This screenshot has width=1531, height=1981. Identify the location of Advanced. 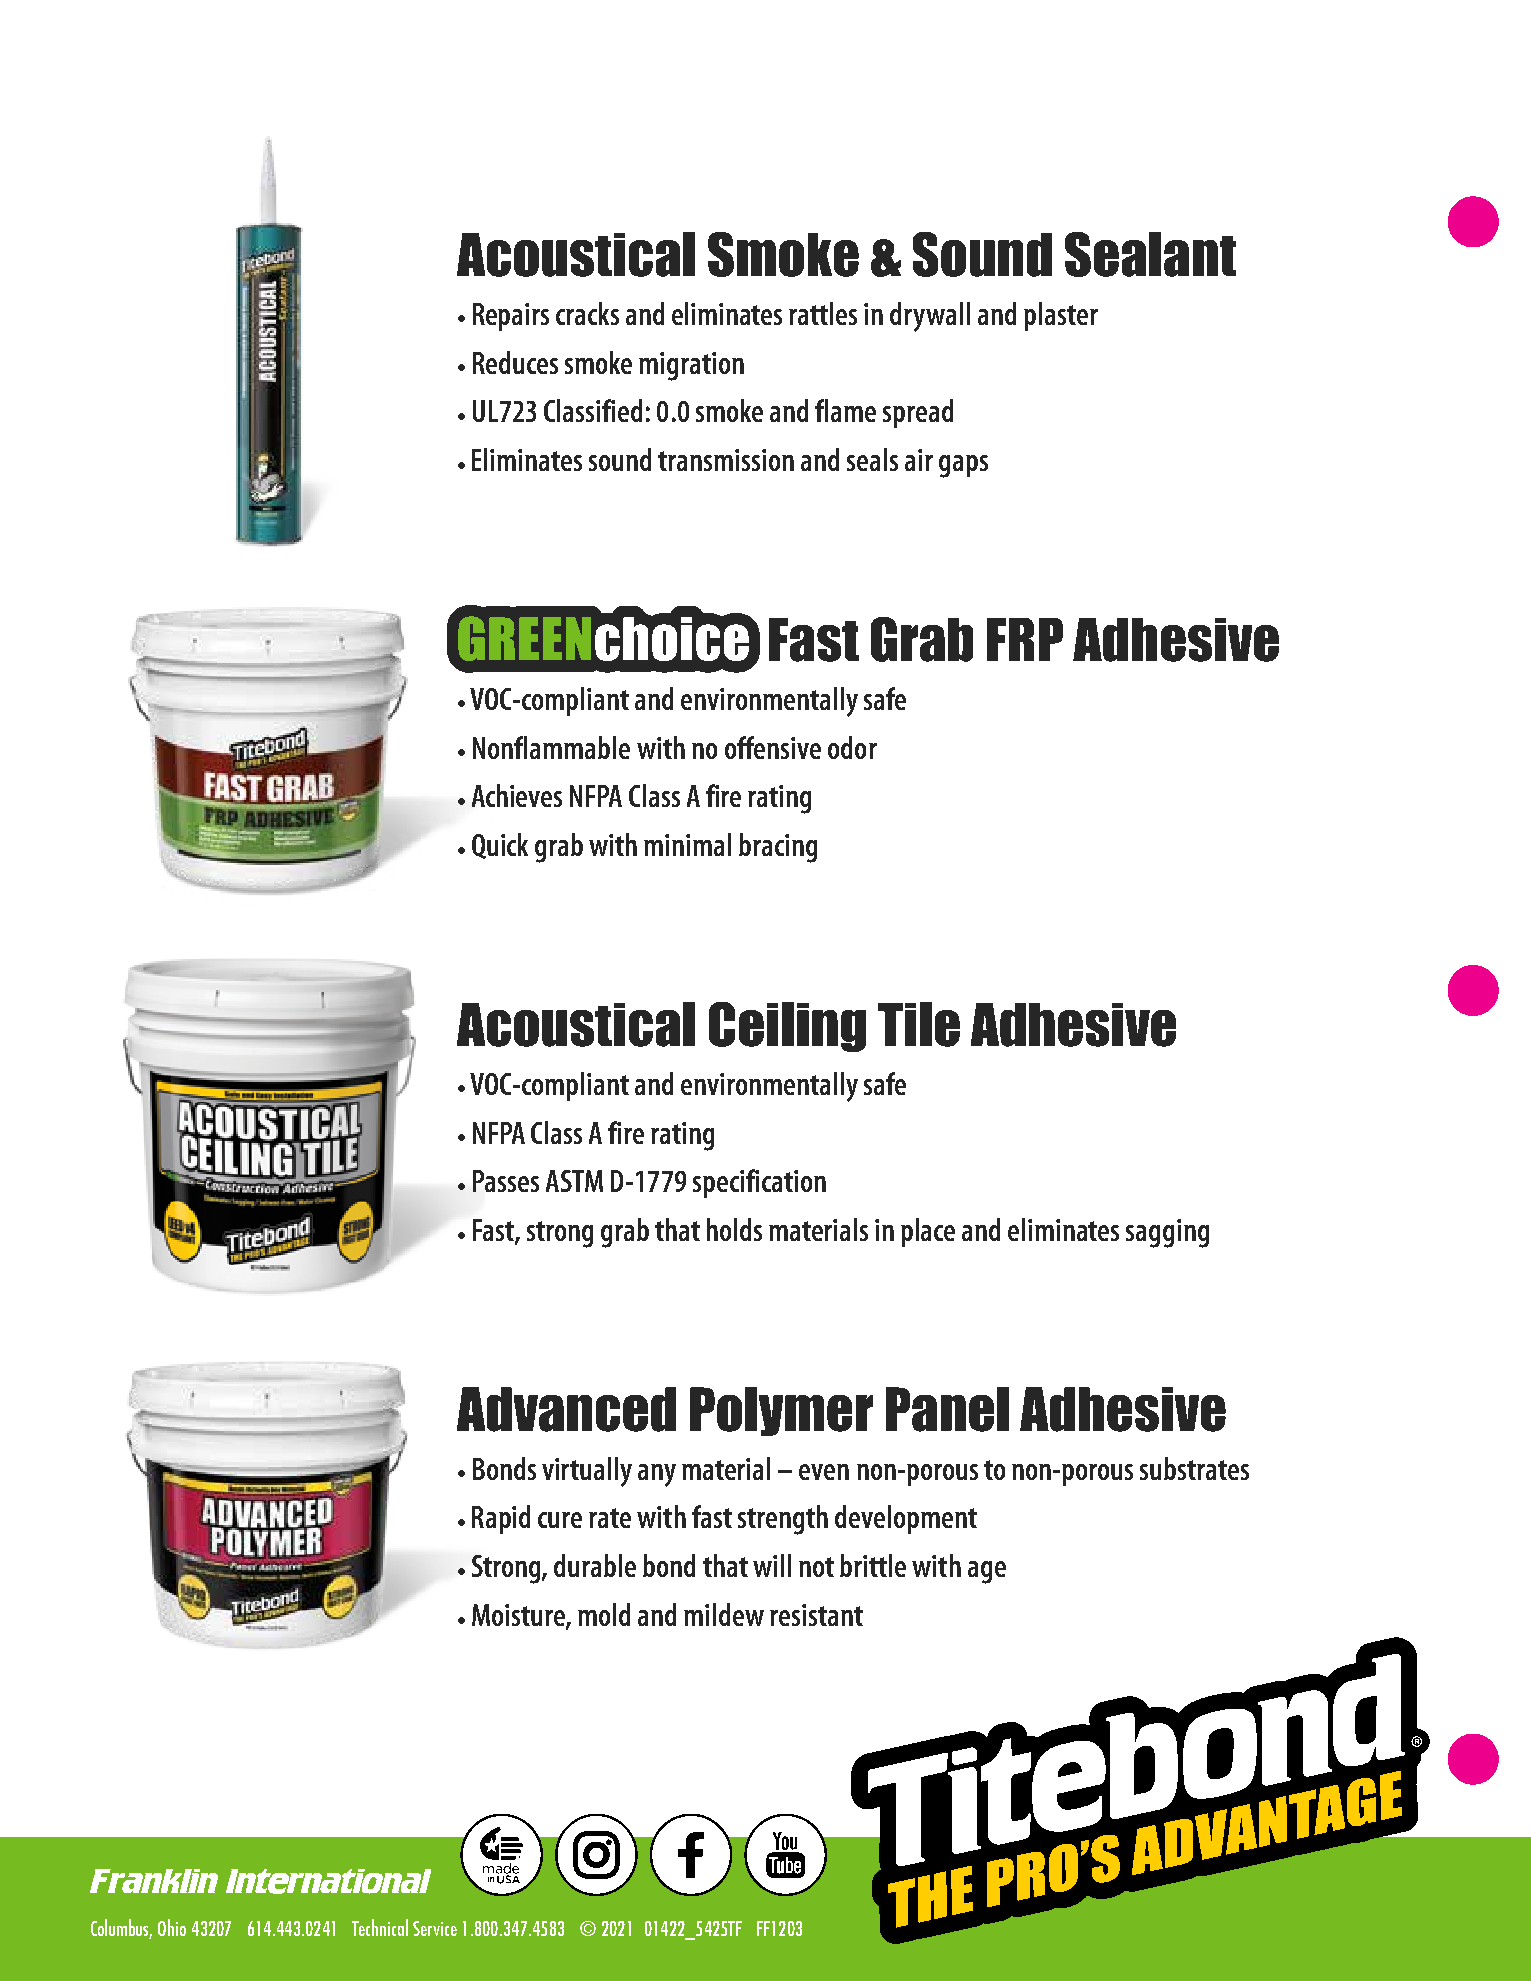
(566, 1409).
